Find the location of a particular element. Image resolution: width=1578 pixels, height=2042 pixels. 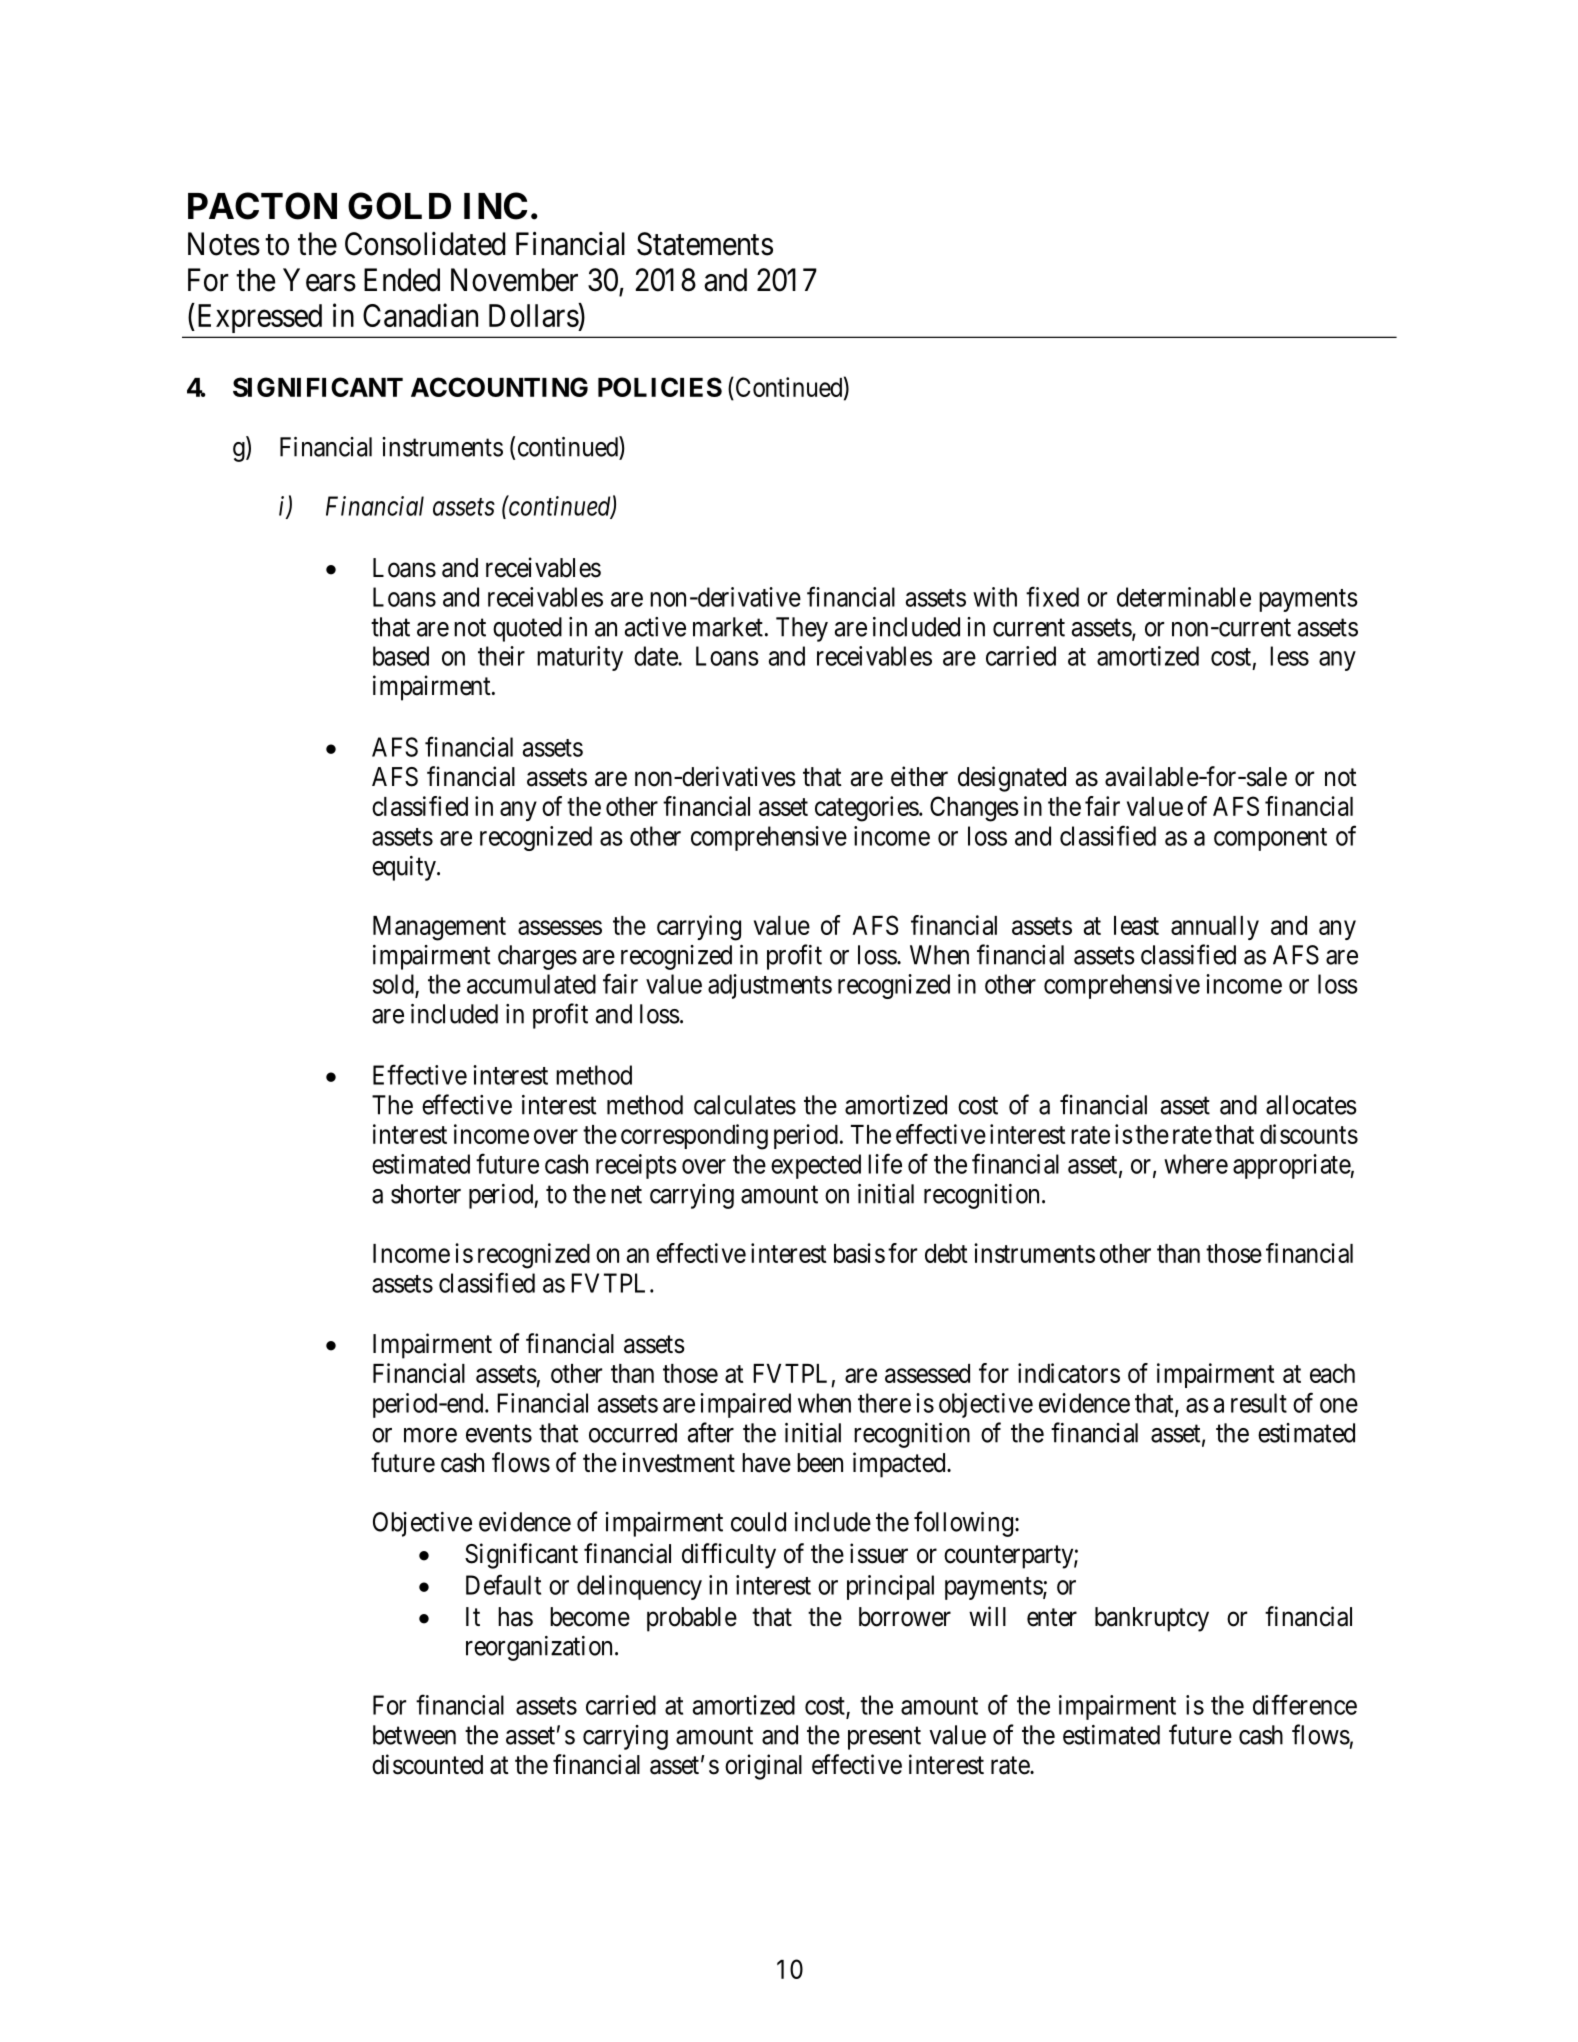

original is located at coordinates (763, 1767).
